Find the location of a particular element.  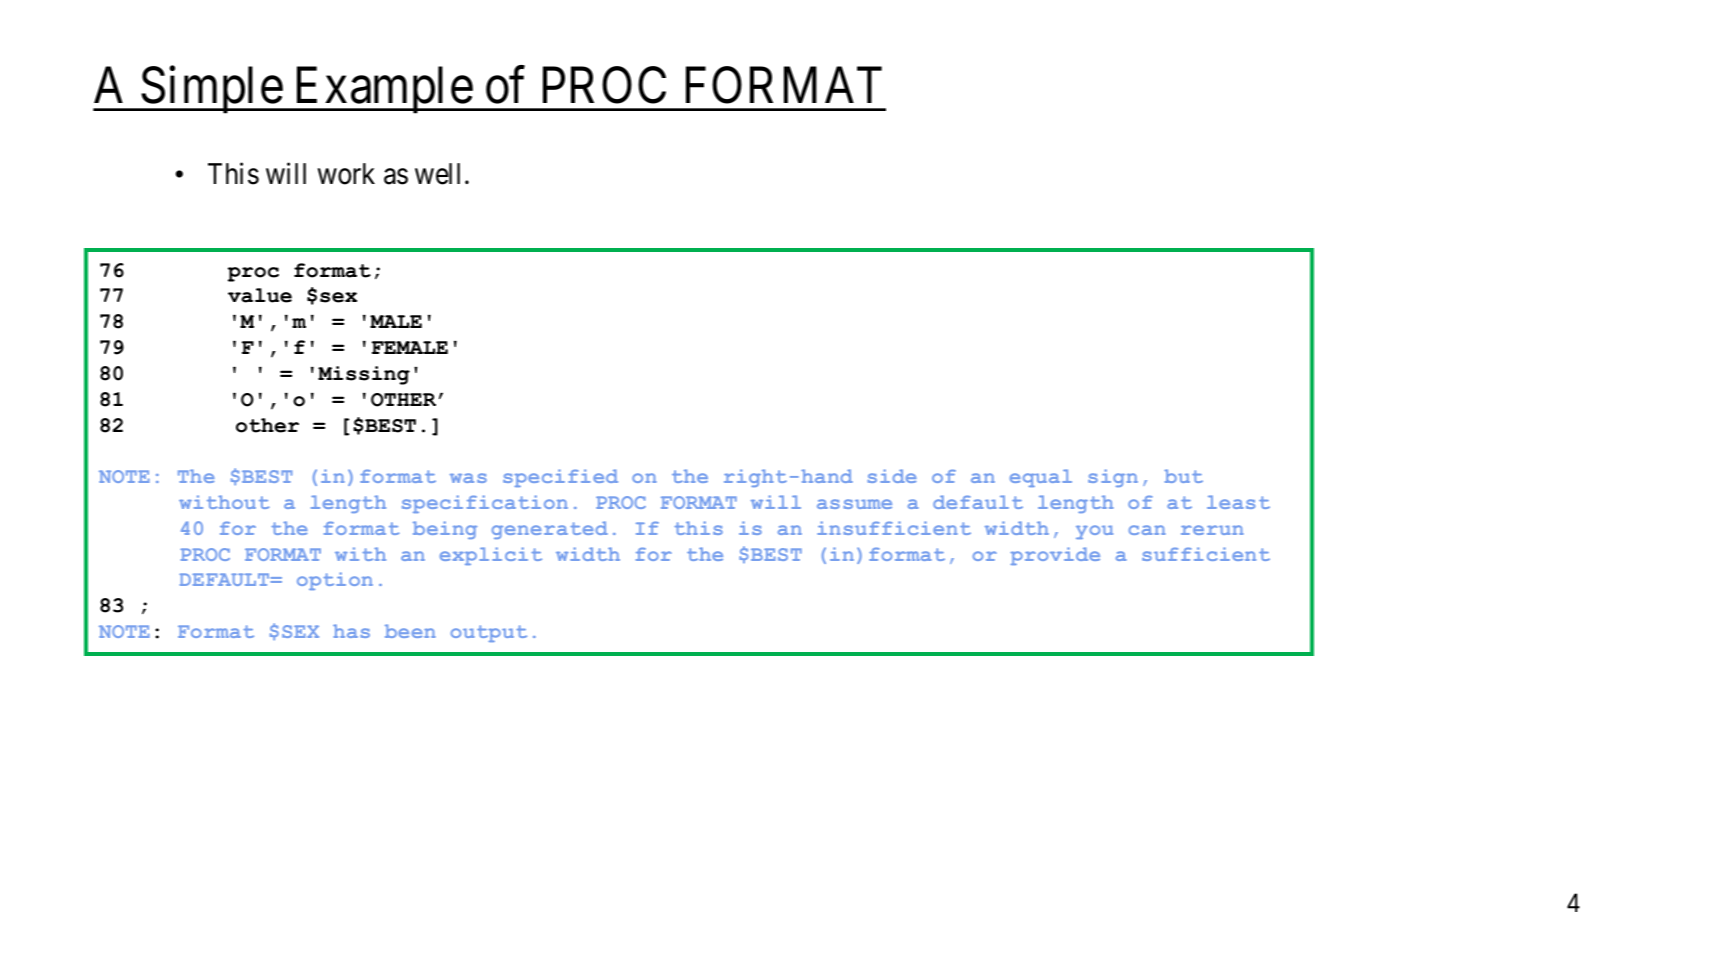

value is located at coordinates (260, 295).
